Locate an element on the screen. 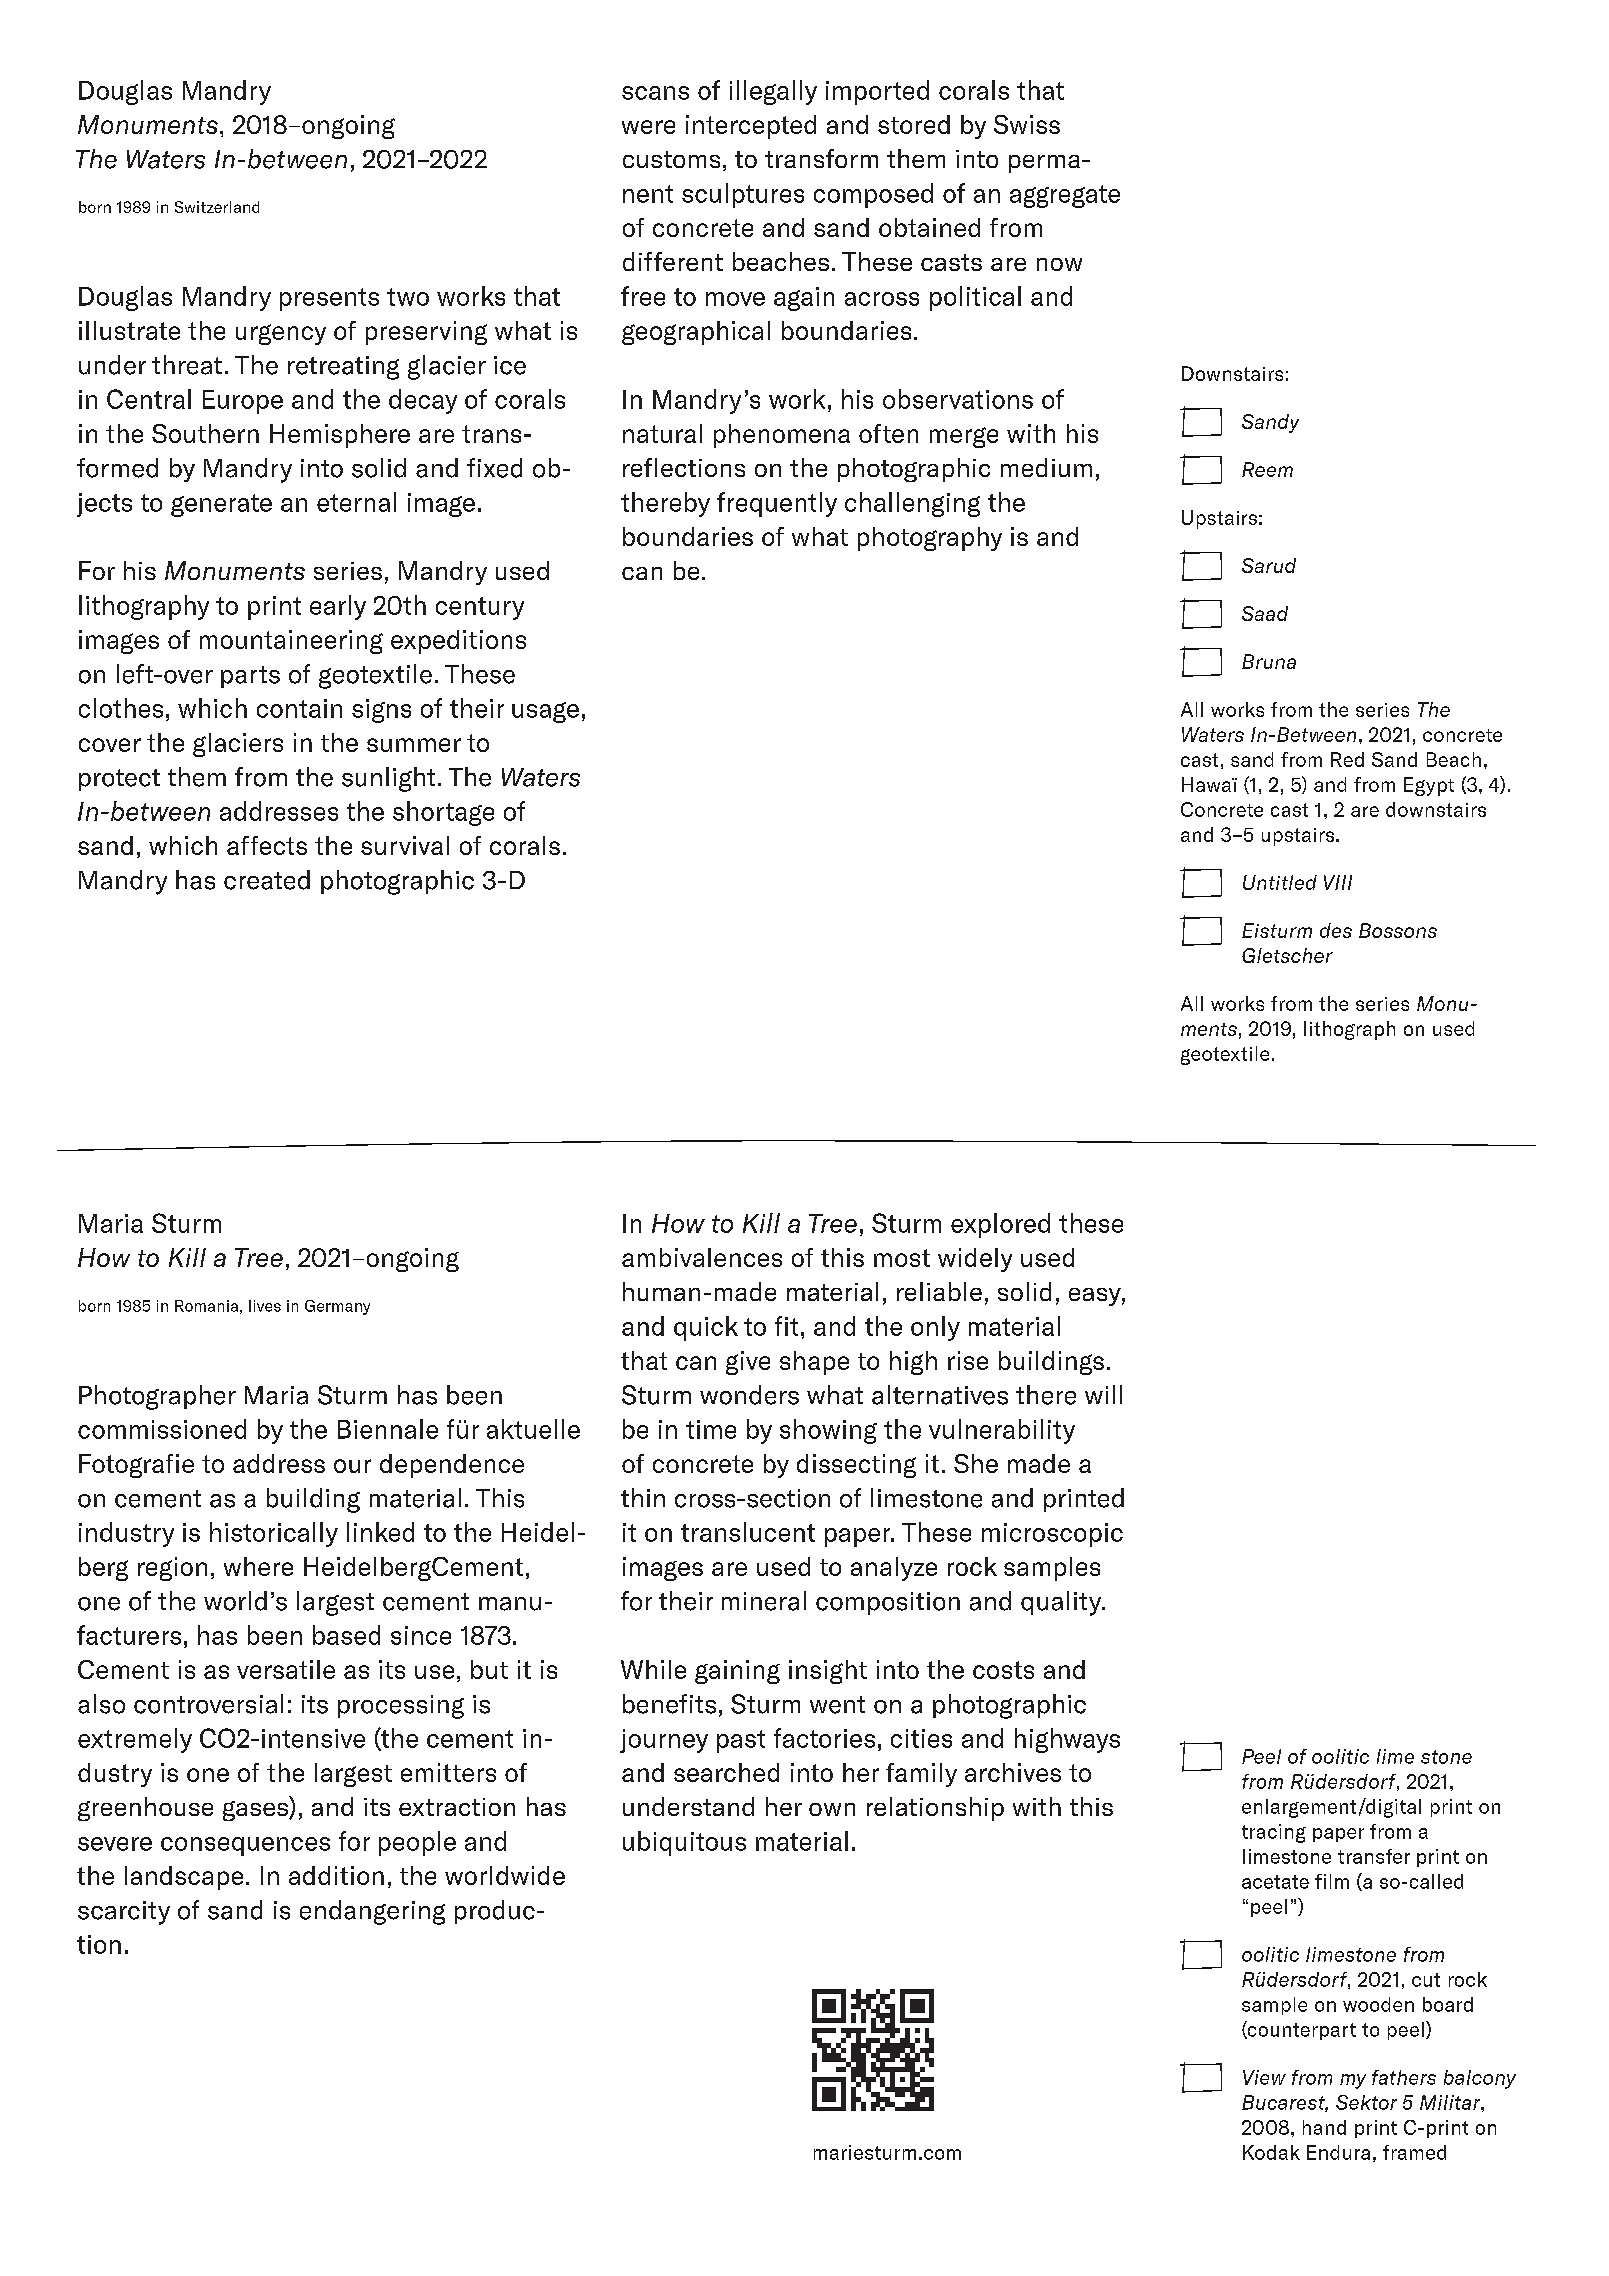 Image resolution: width=1609 pixels, height=2276 pixels. endangering is located at coordinates (372, 1912).
